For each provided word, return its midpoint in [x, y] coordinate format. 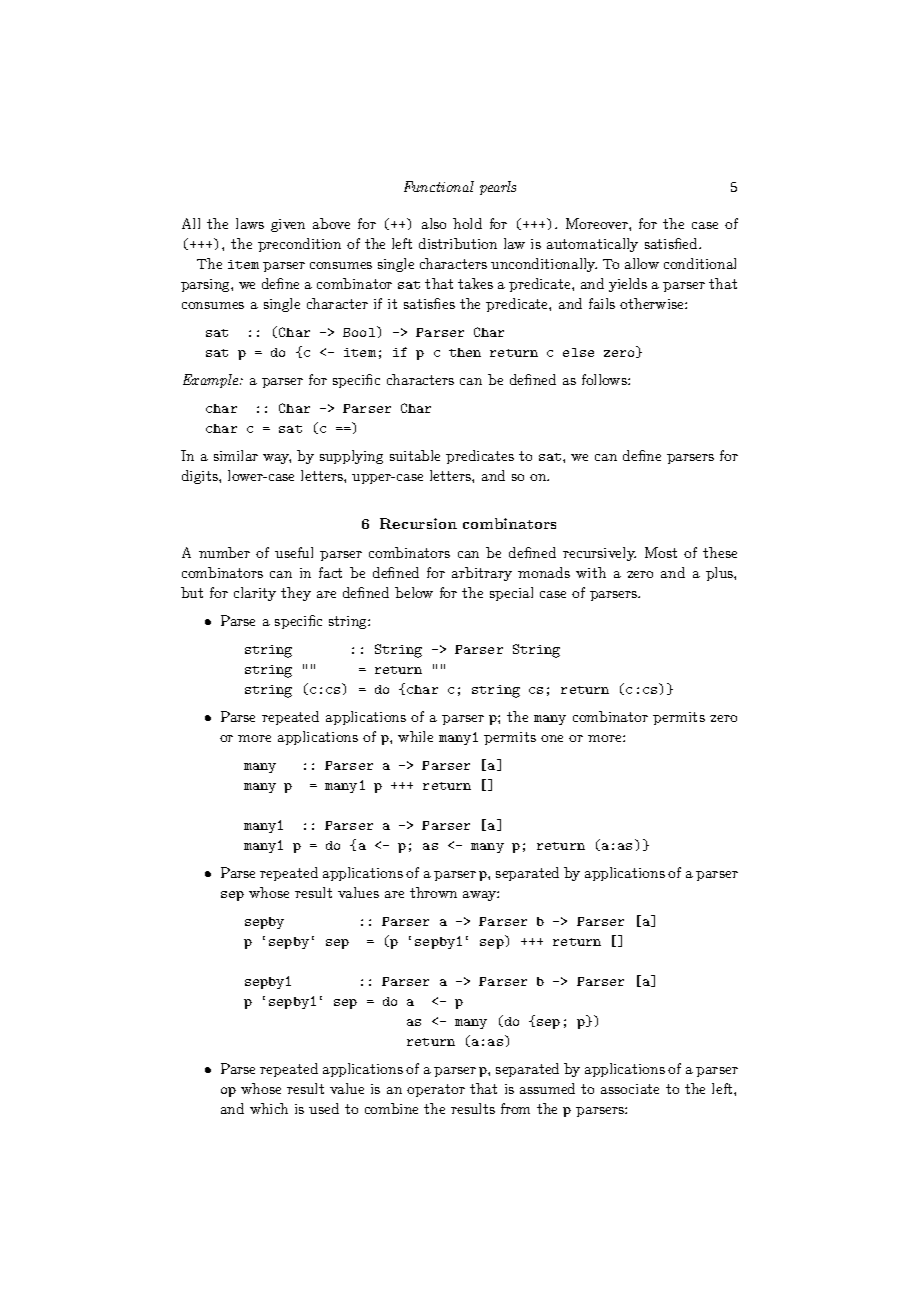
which [269, 1108]
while [415, 736]
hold [467, 223]
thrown [433, 892]
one [552, 738]
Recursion [418, 523]
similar [236, 455]
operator [436, 1090]
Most [661, 552]
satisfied [672, 243]
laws [250, 223]
